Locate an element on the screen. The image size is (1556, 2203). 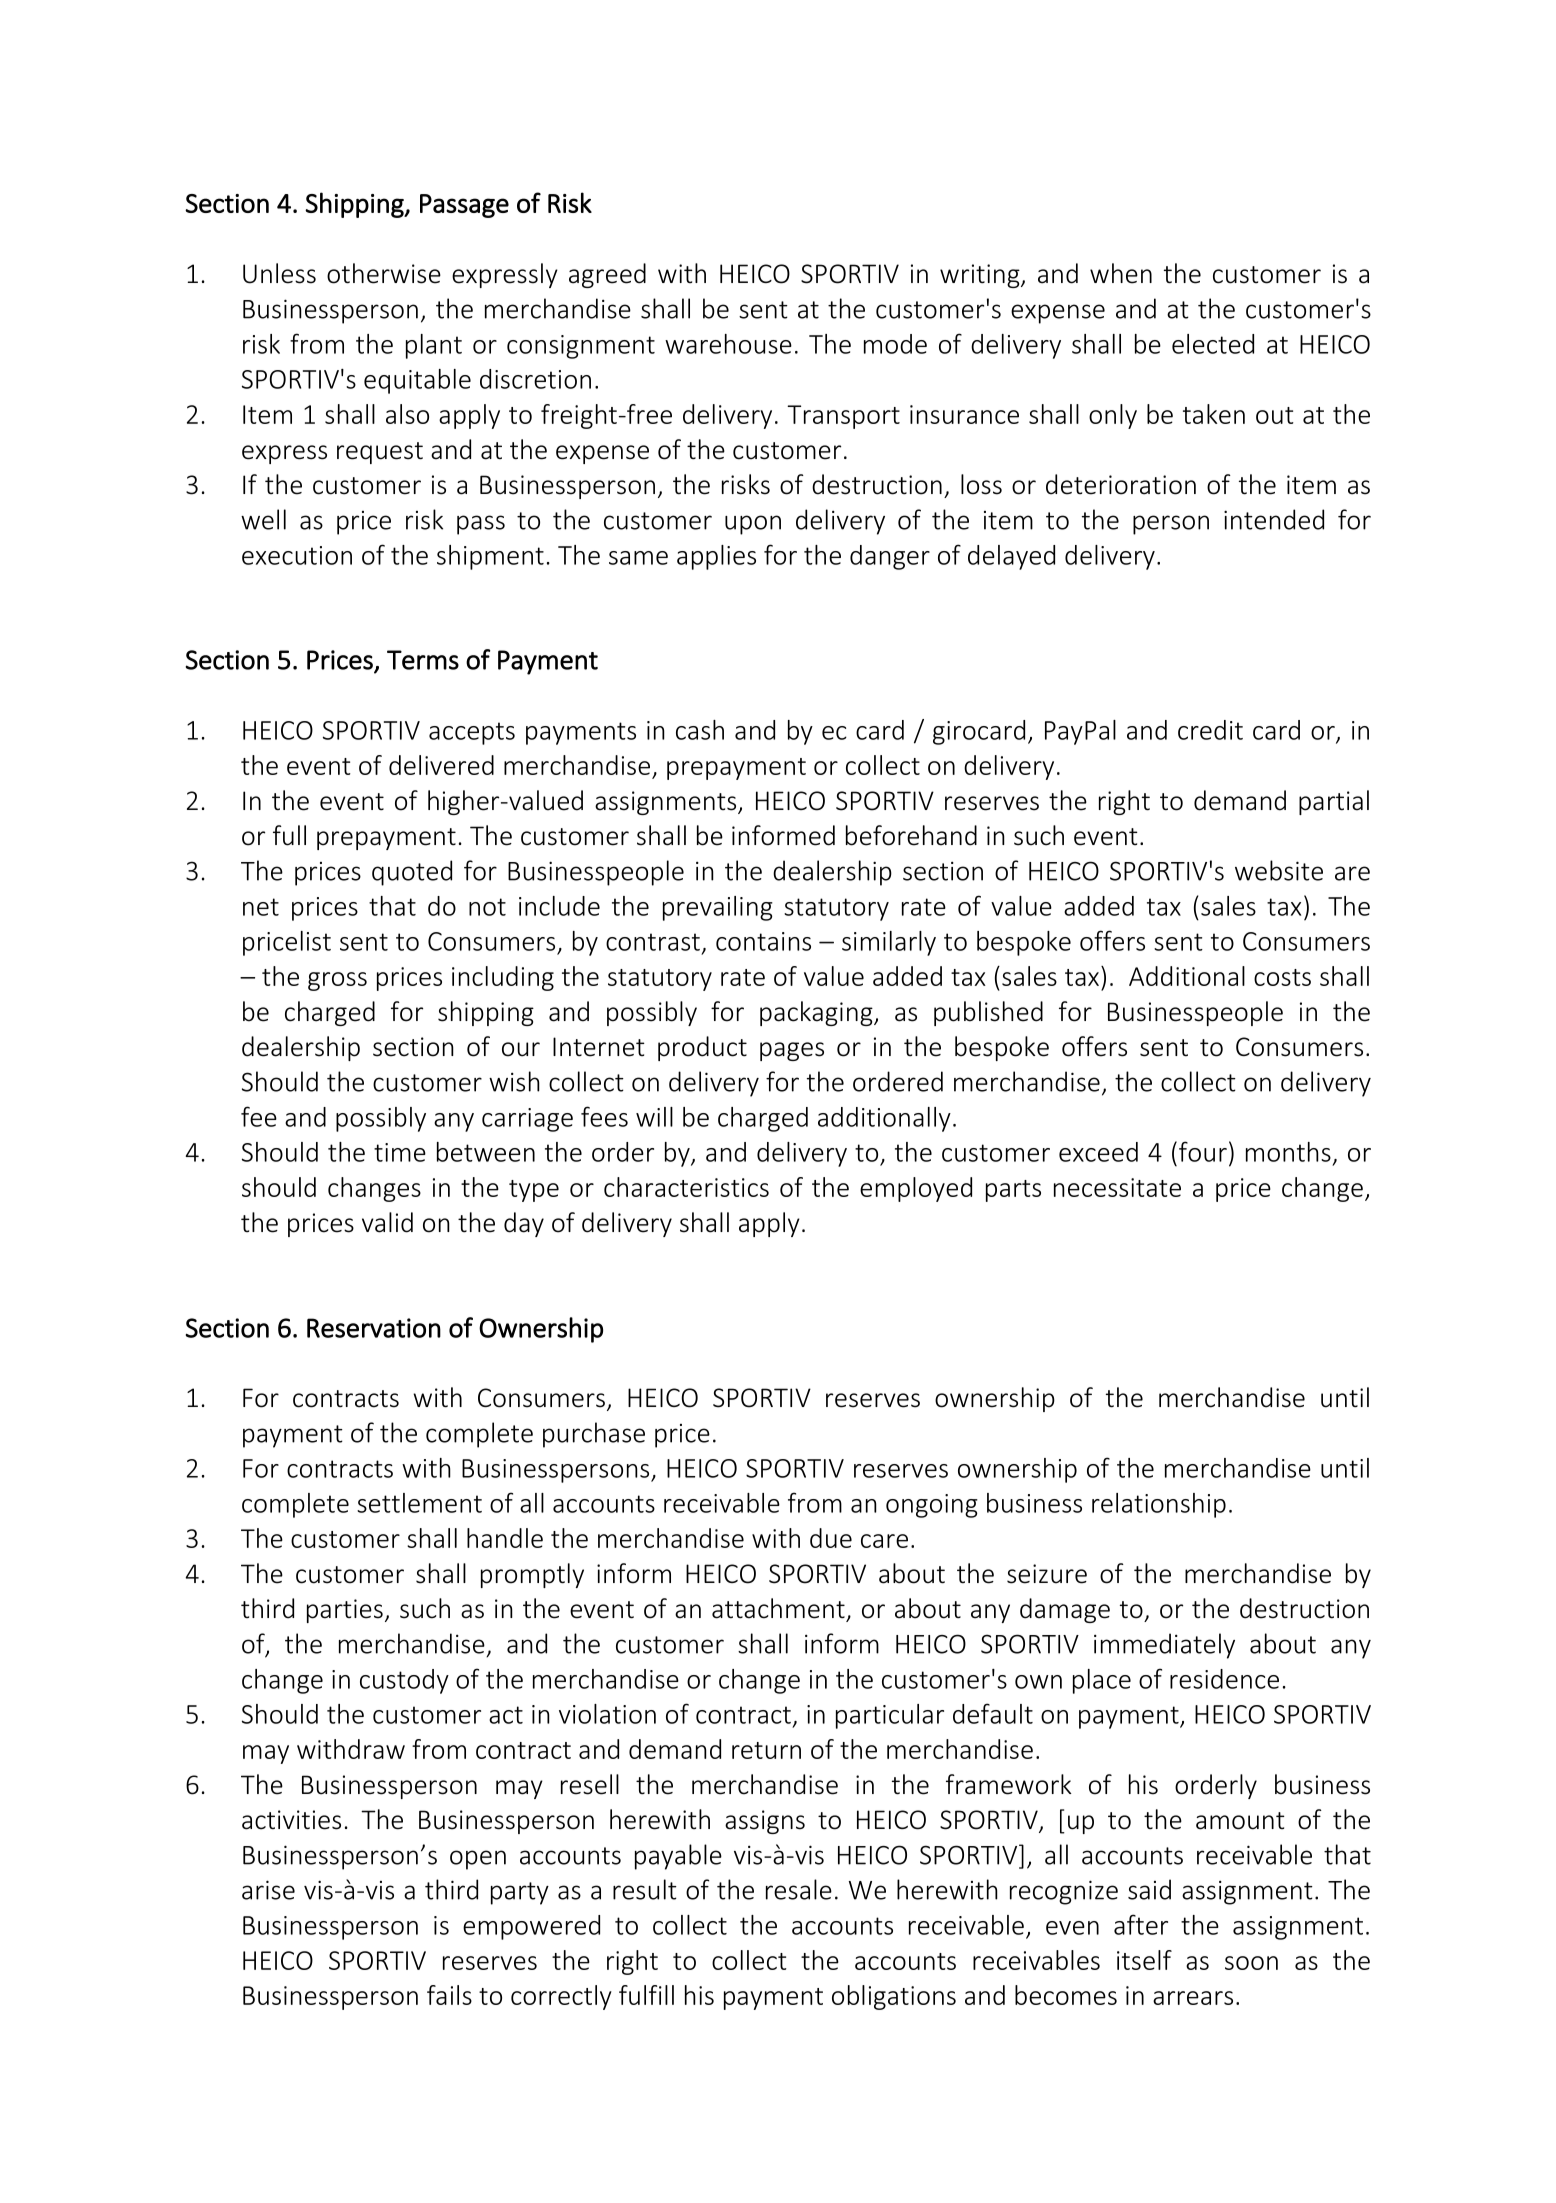
plant is located at coordinates (434, 346).
